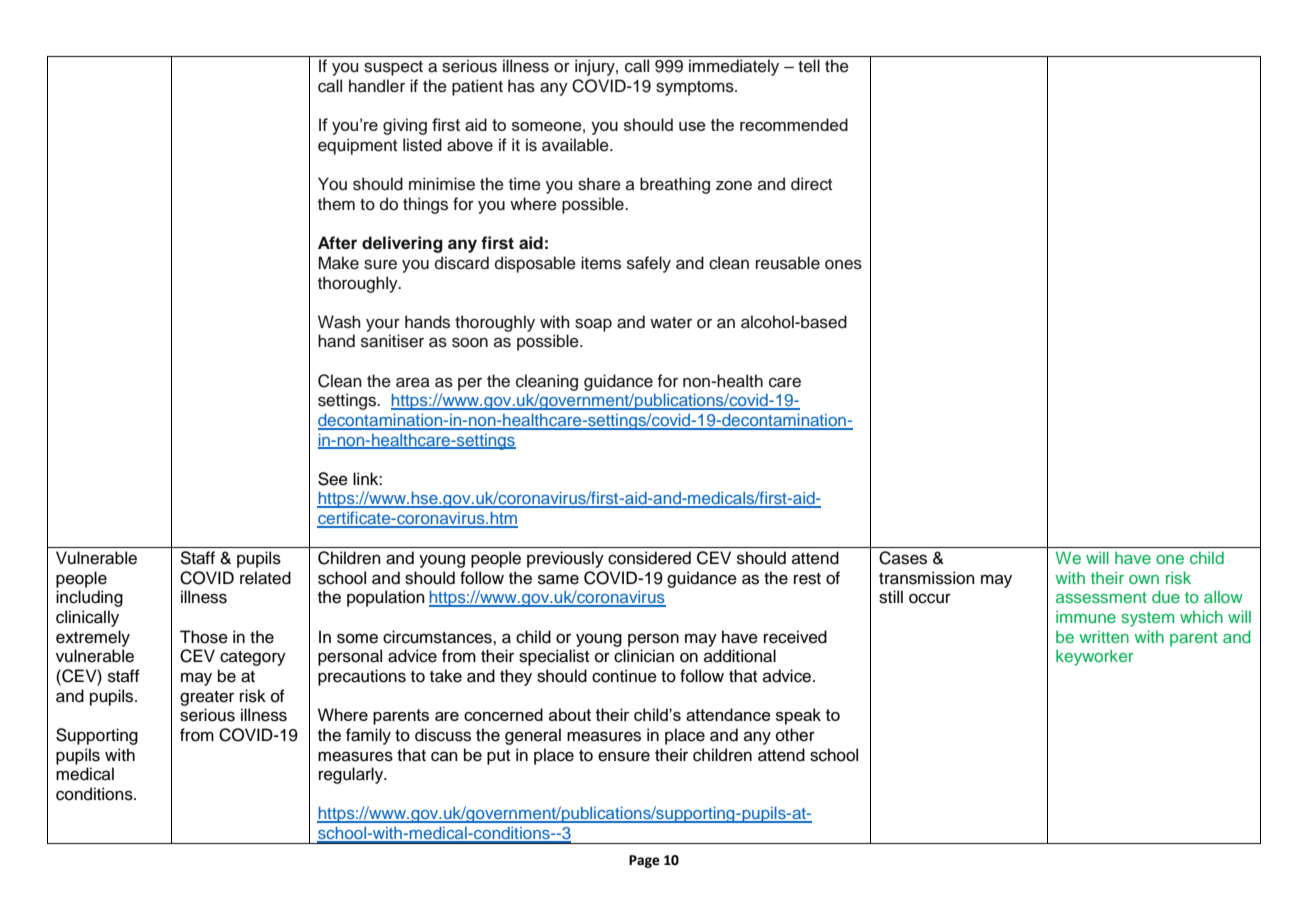 This image has height=924, width=1308. I want to click on own, so click(1144, 579).
